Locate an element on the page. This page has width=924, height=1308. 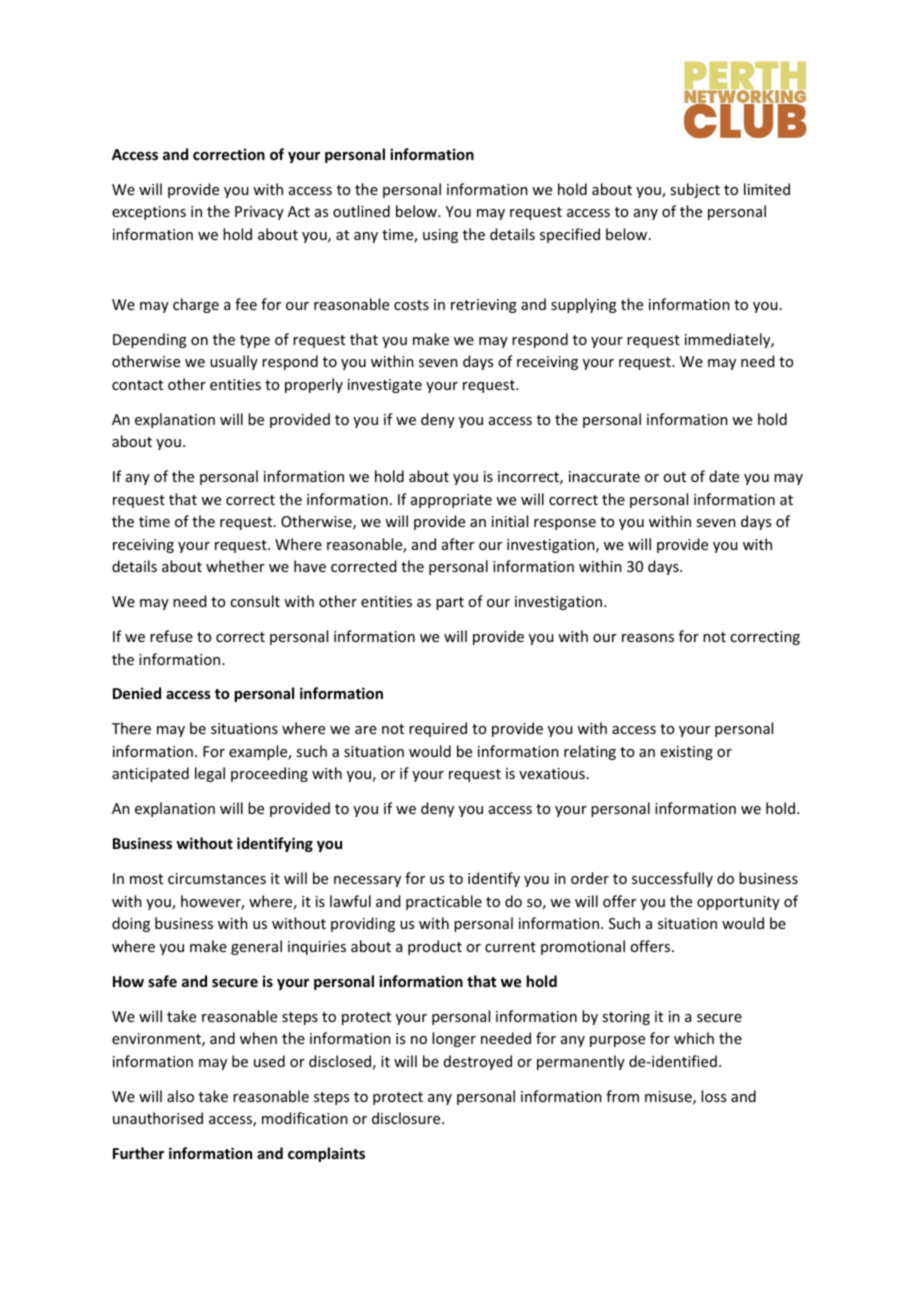
whether is located at coordinates (235, 566).
